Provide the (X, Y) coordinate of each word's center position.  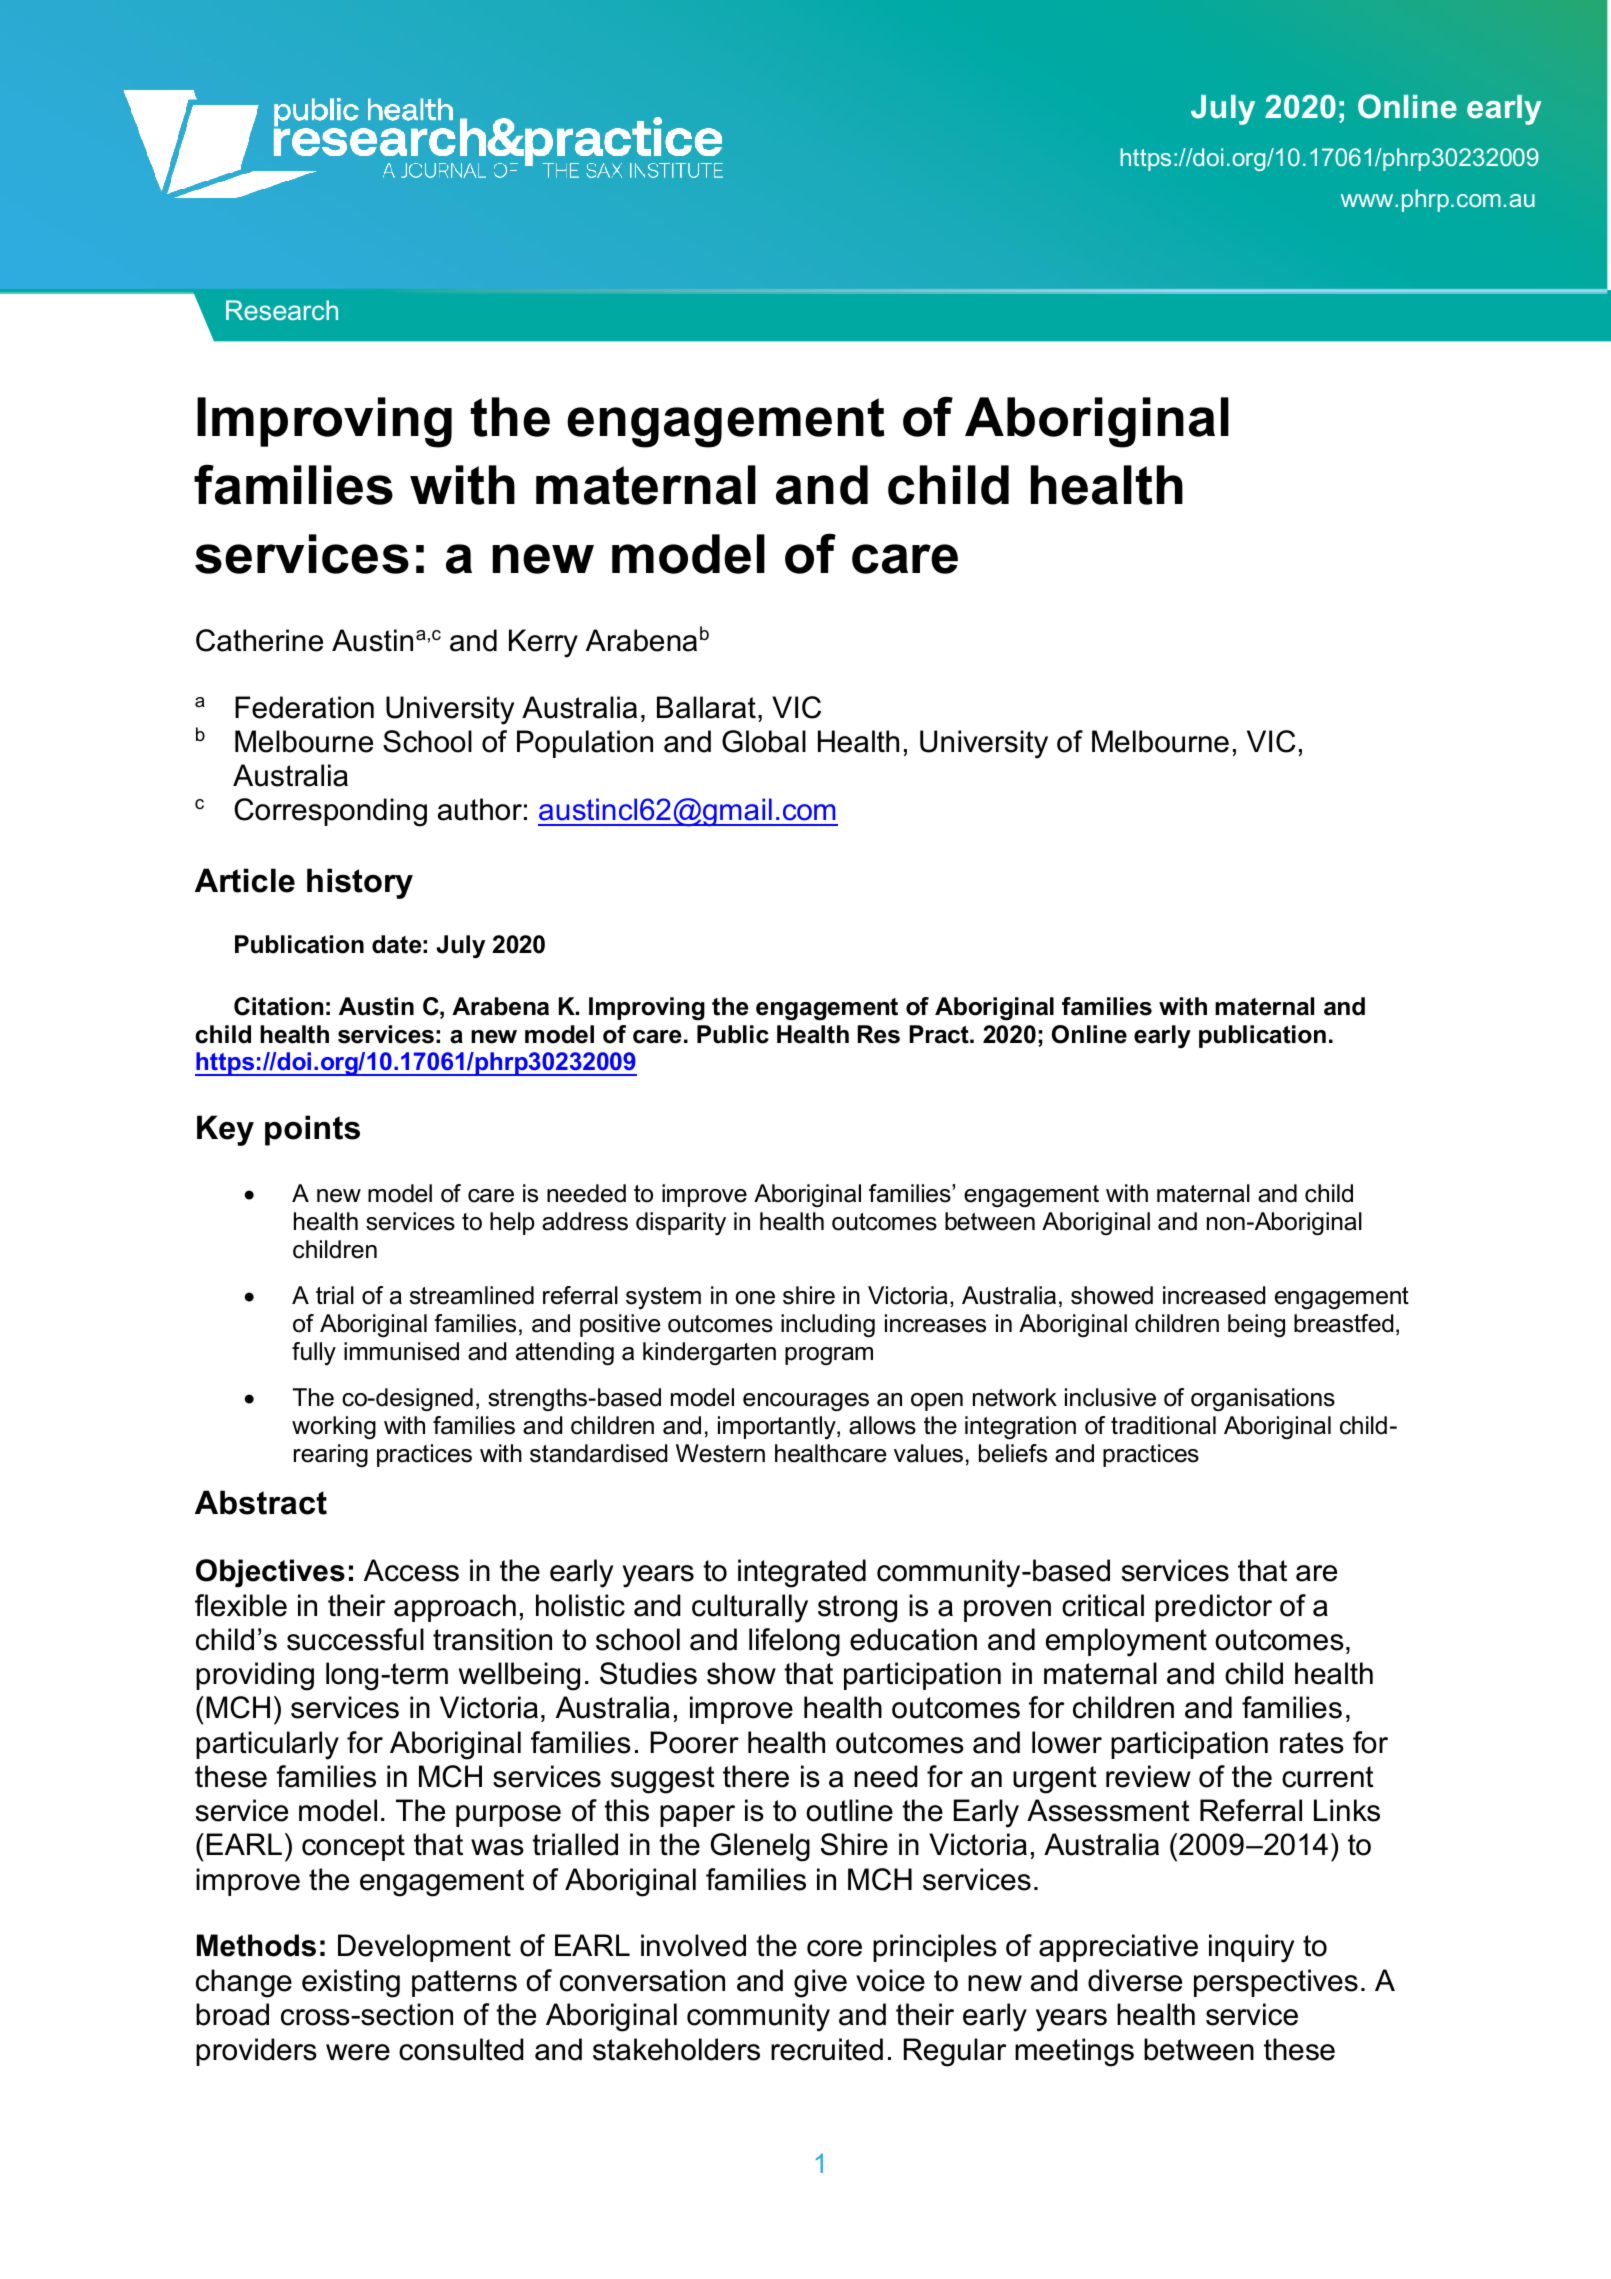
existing (351, 1983)
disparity (681, 1223)
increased (1214, 1295)
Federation (304, 707)
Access (411, 1570)
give (820, 1983)
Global (764, 741)
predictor (1213, 1608)
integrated (802, 1573)
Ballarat (706, 707)
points (312, 1130)
